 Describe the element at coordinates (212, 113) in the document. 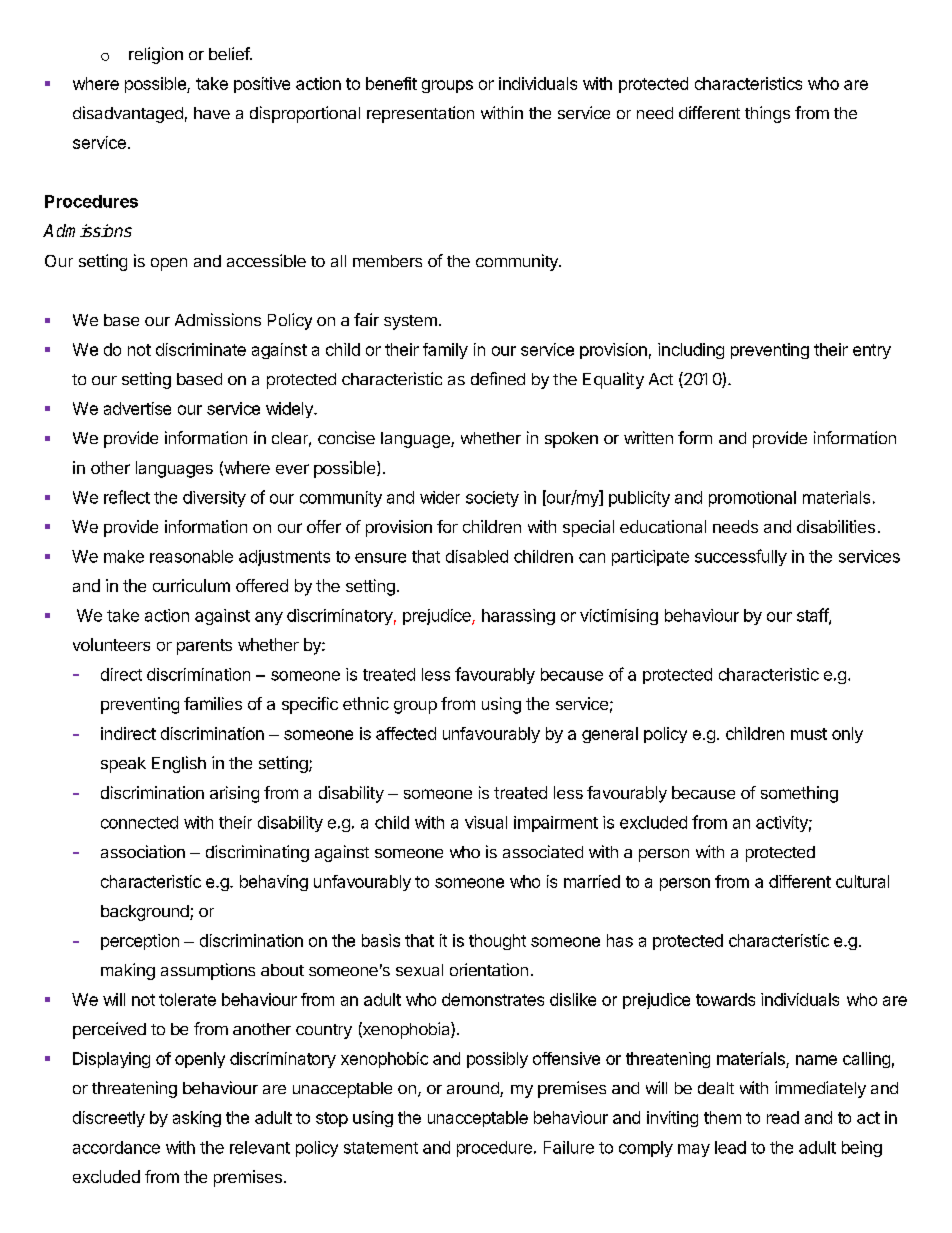

I see `have` at that location.
